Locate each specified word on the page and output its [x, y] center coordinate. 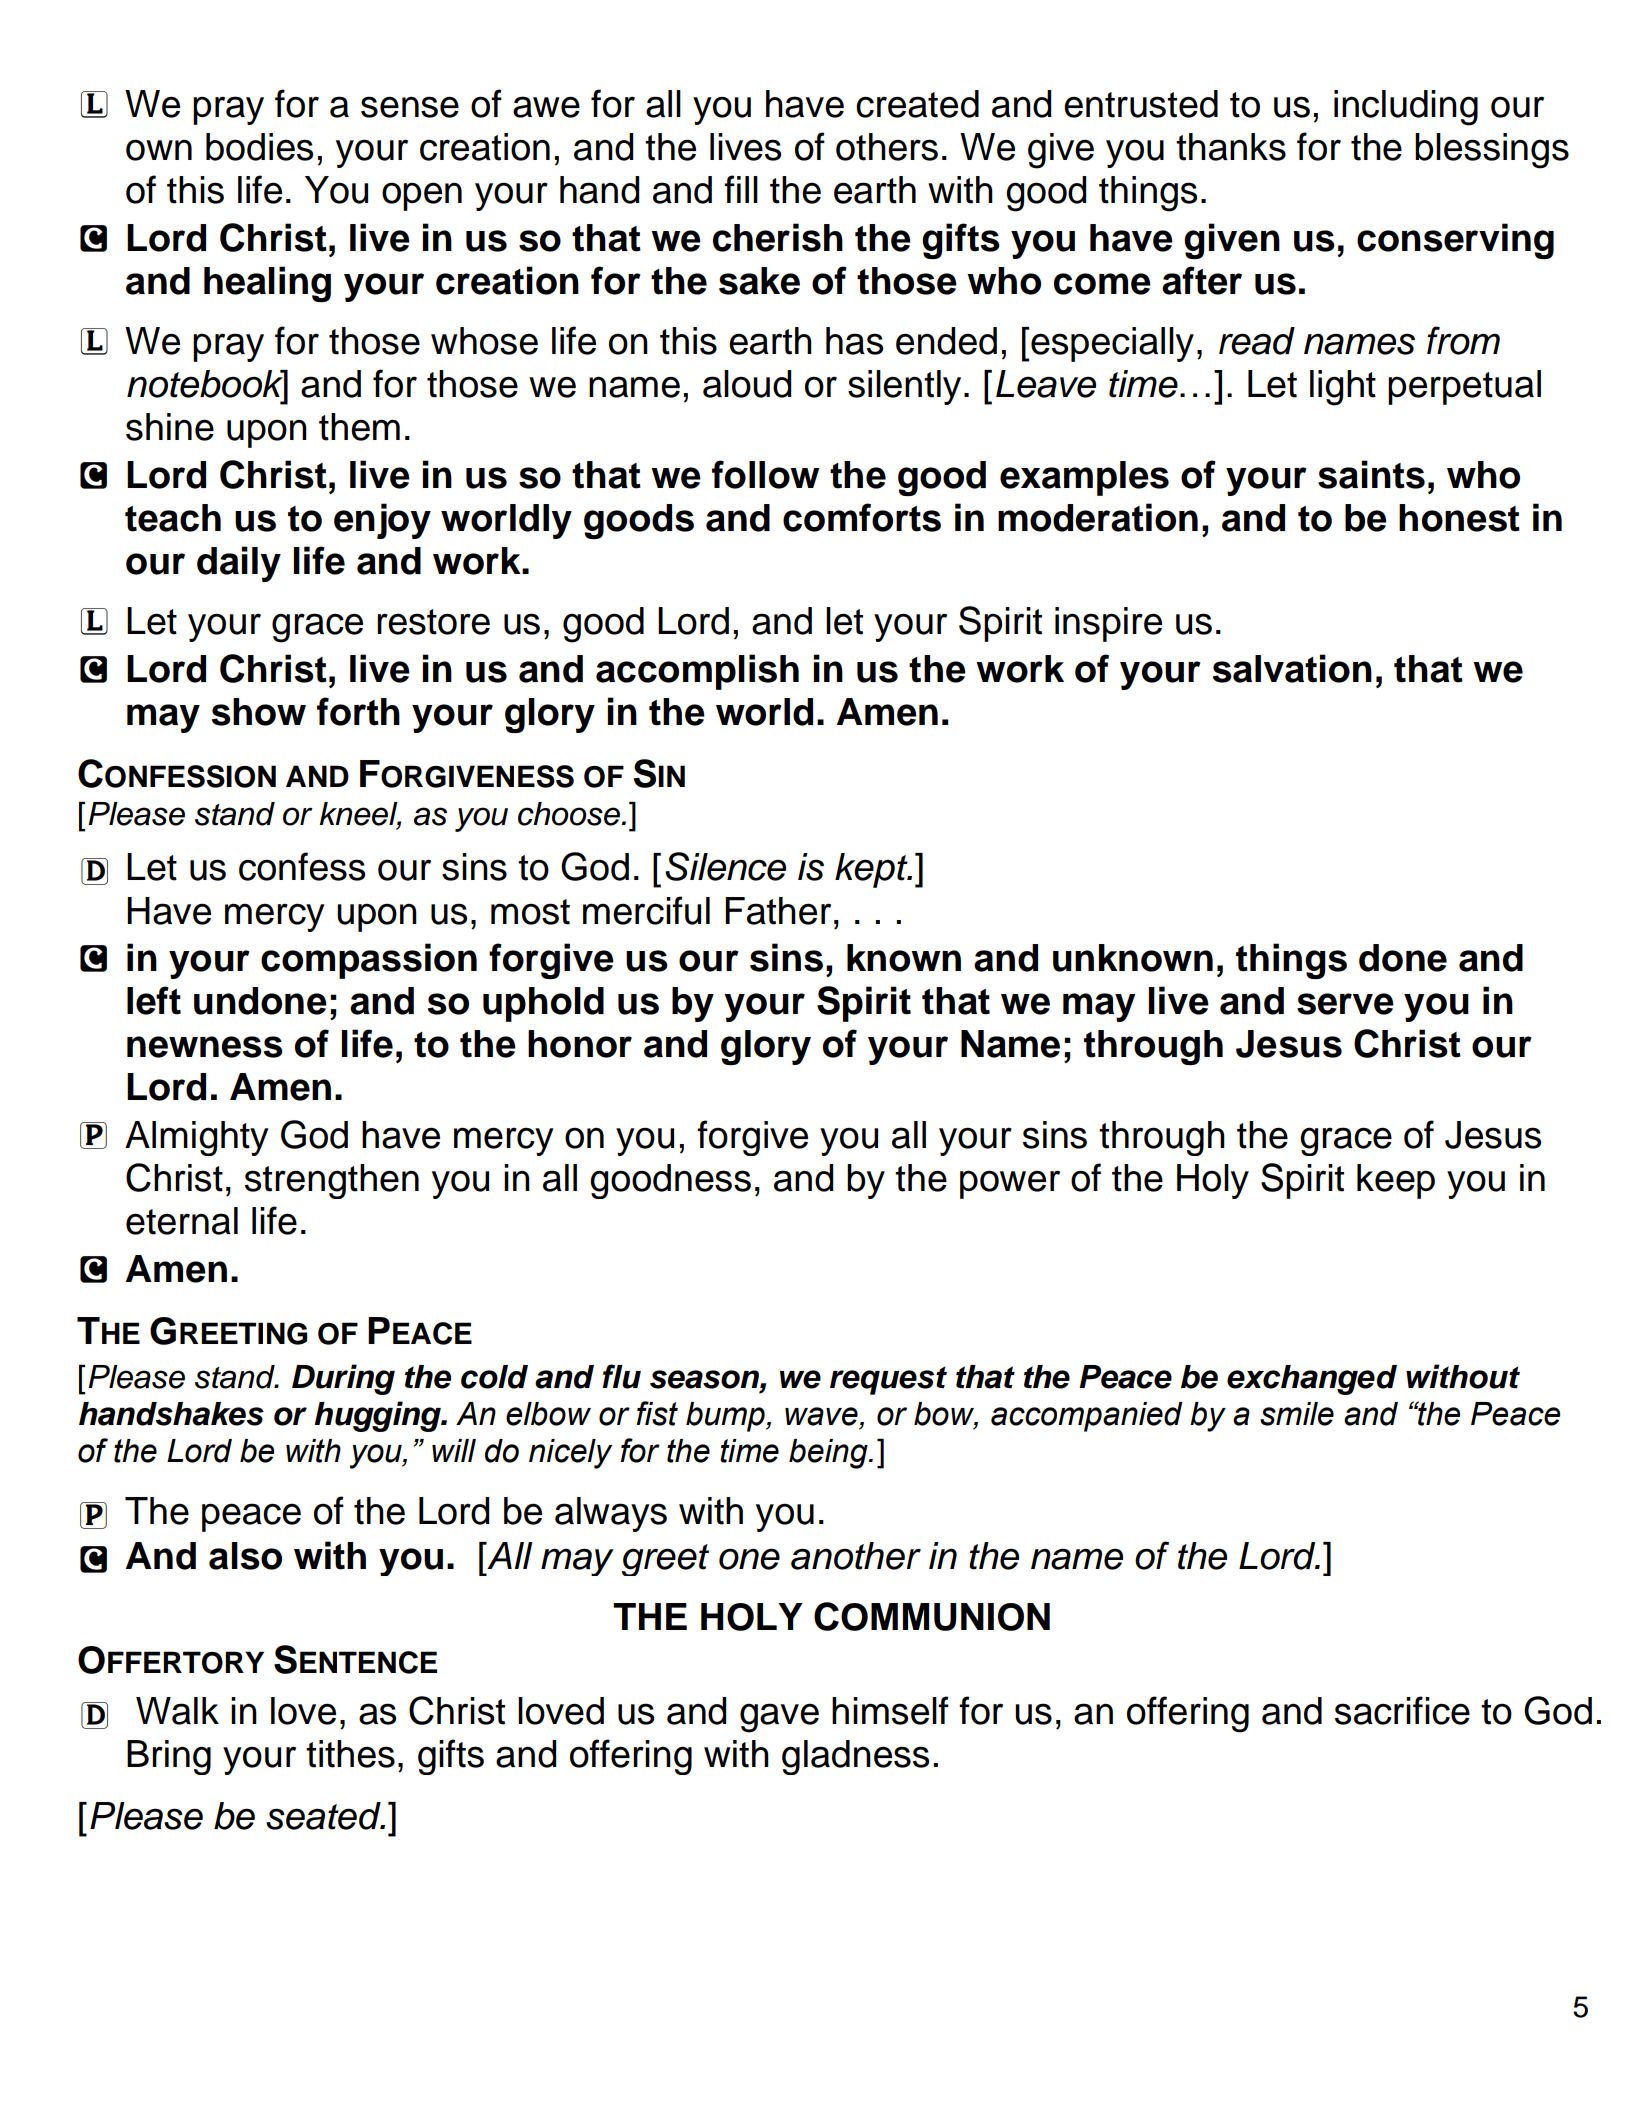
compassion [369, 961]
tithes [350, 1754]
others [887, 147]
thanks [1231, 147]
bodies [259, 147]
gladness [855, 1757]
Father [778, 911]
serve [1345, 1004]
